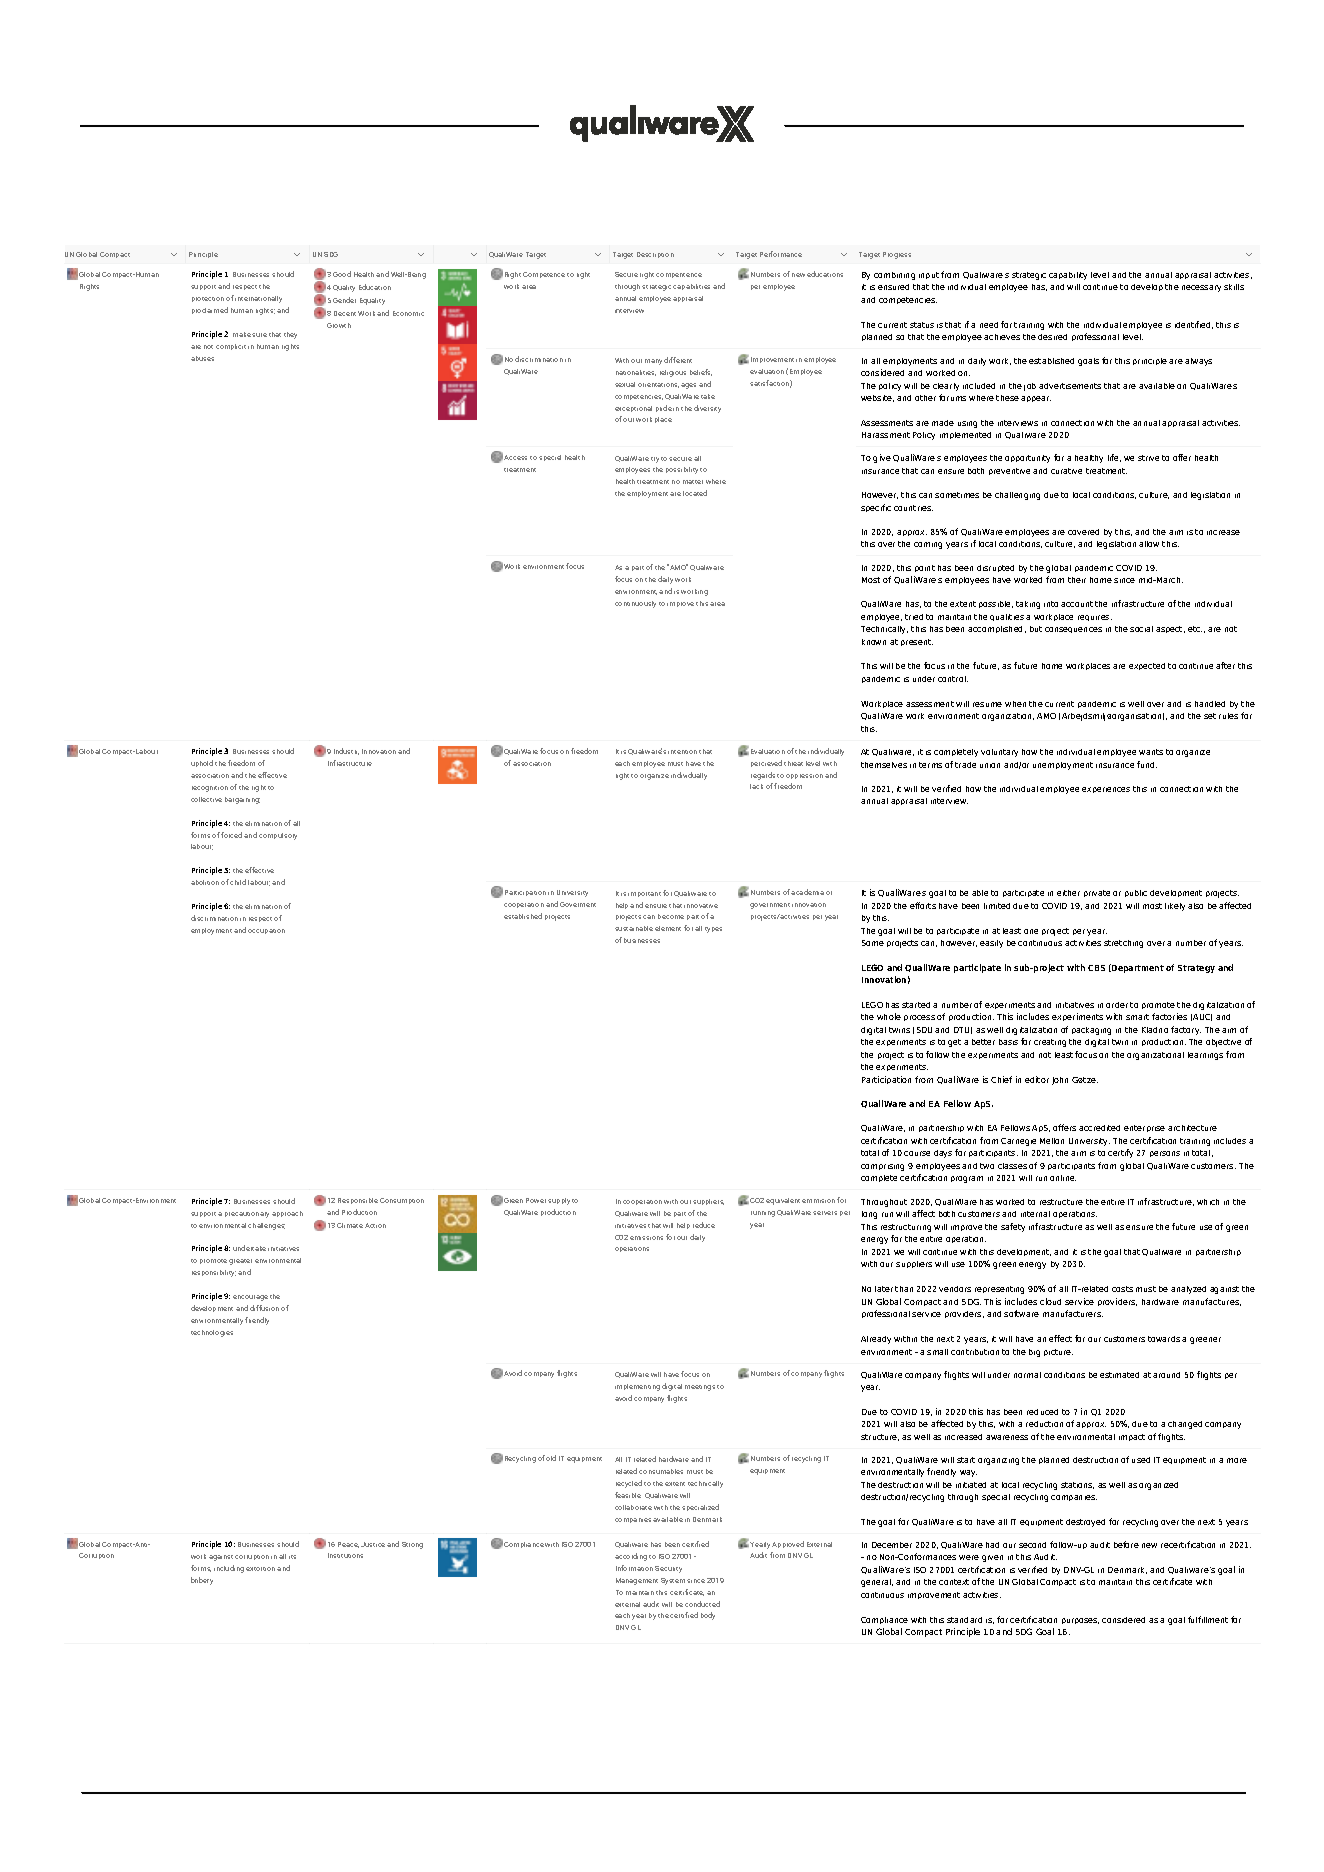 This document has width=1324, height=1872. Describe the element at coordinates (266, 931) in the document. I see `occupation` at that location.
